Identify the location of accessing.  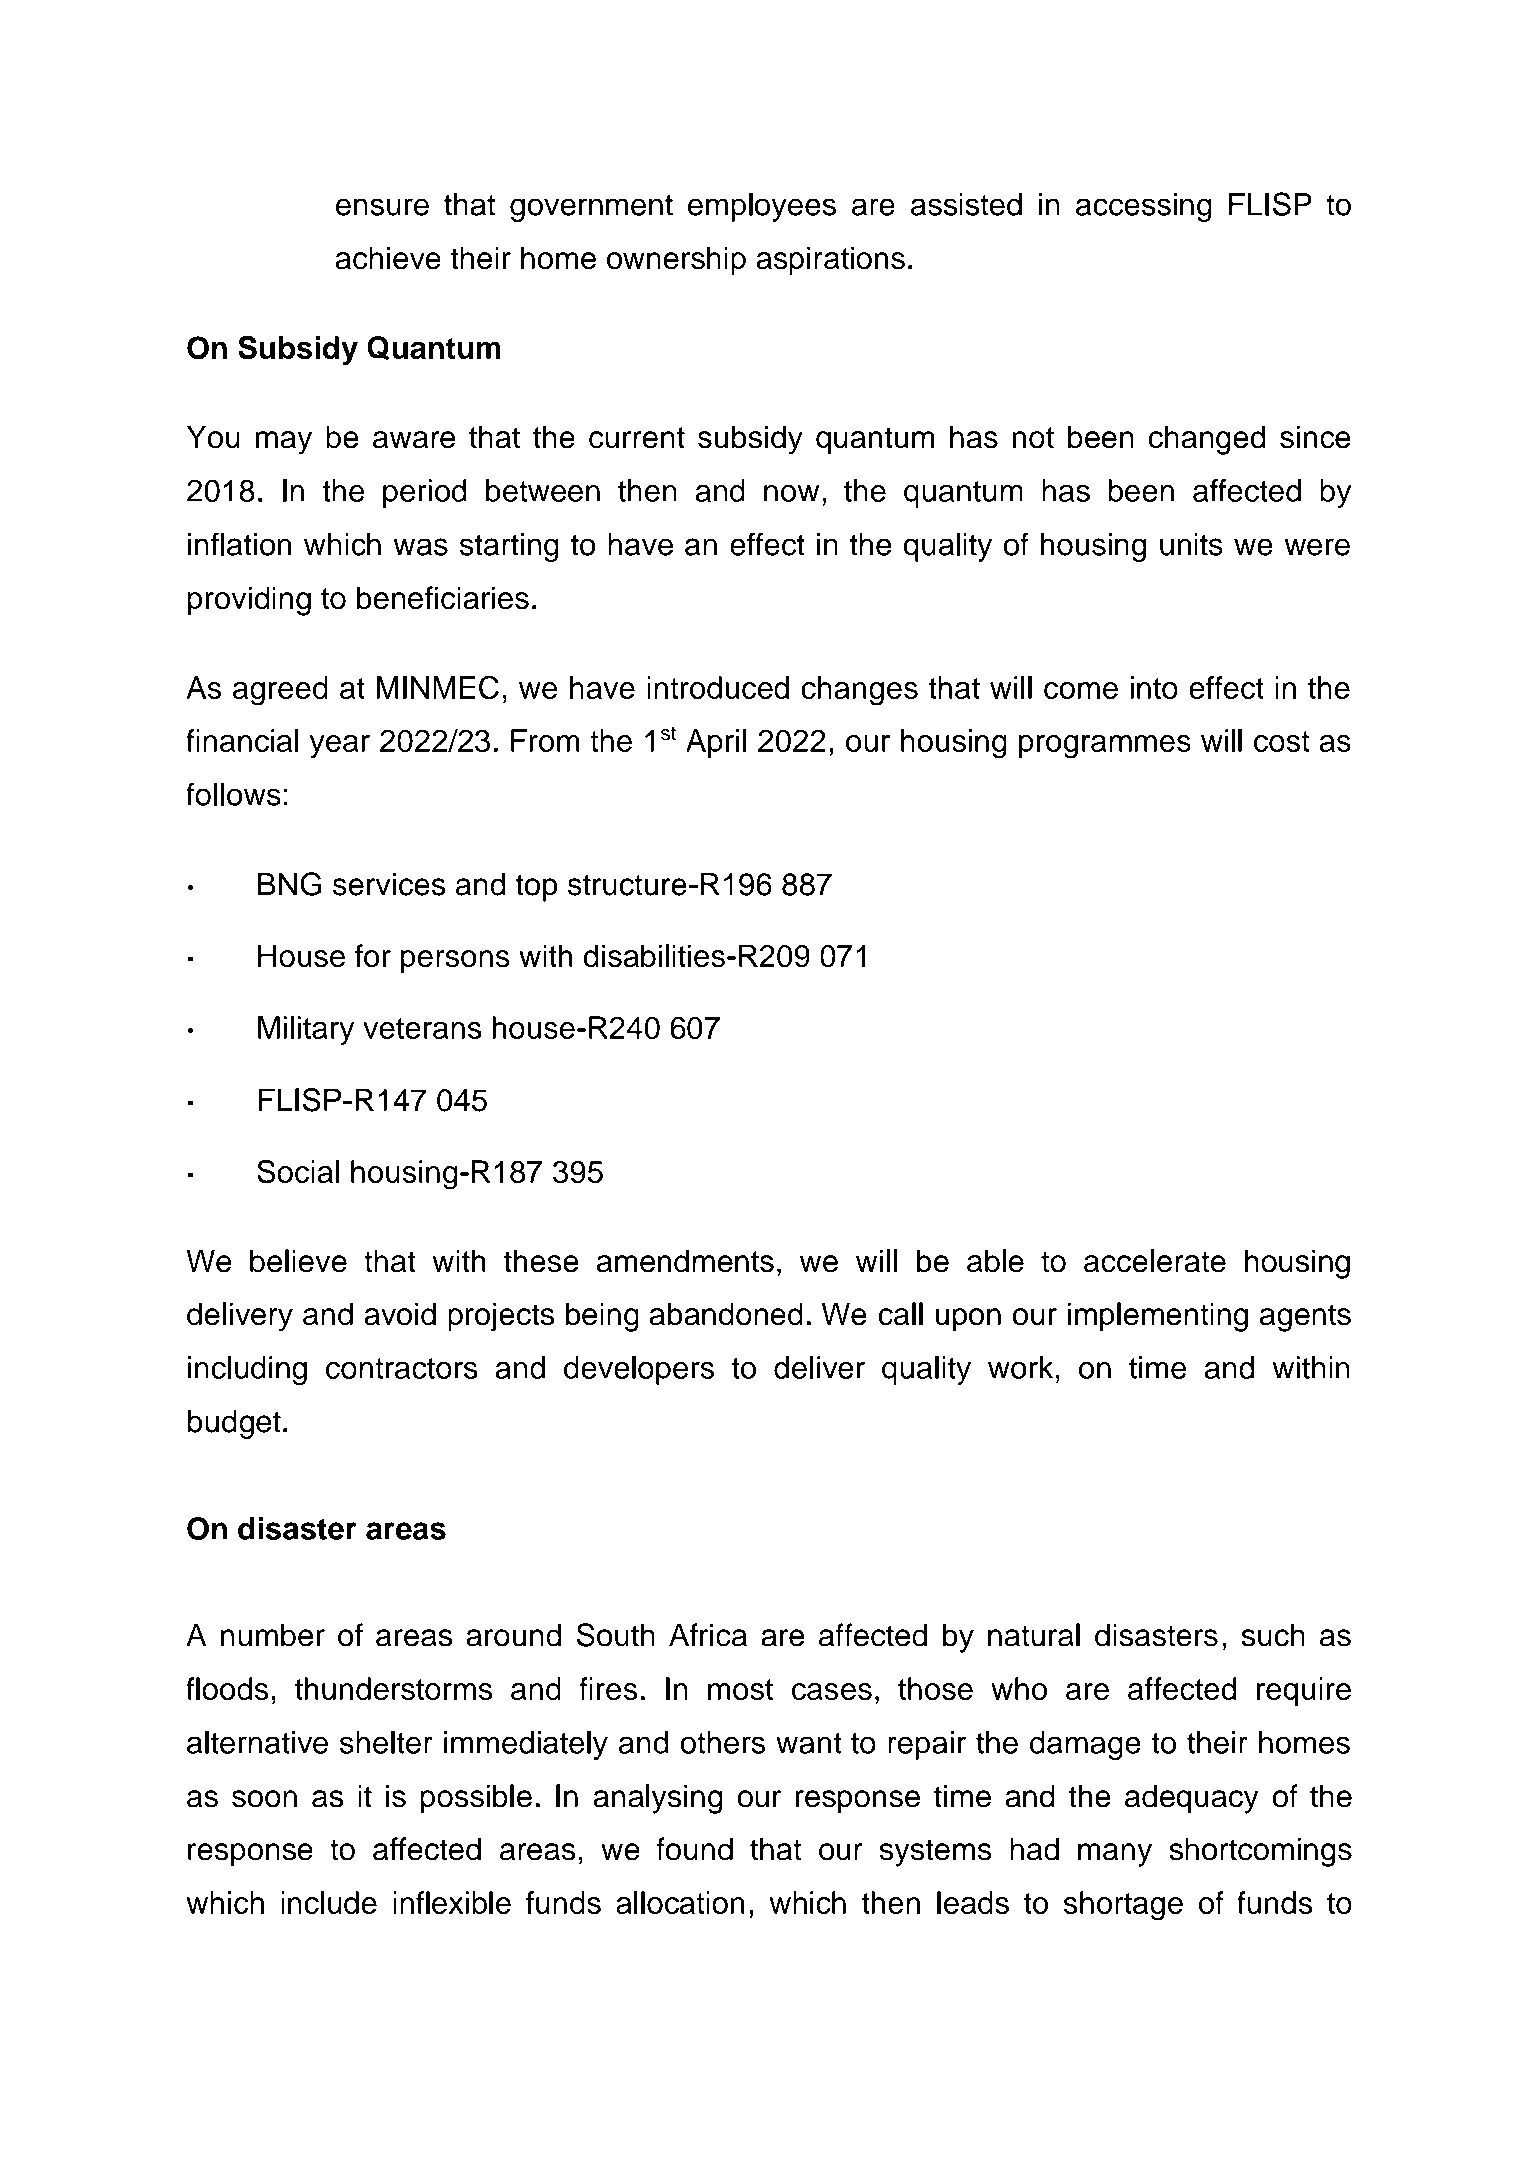
(1144, 207).
